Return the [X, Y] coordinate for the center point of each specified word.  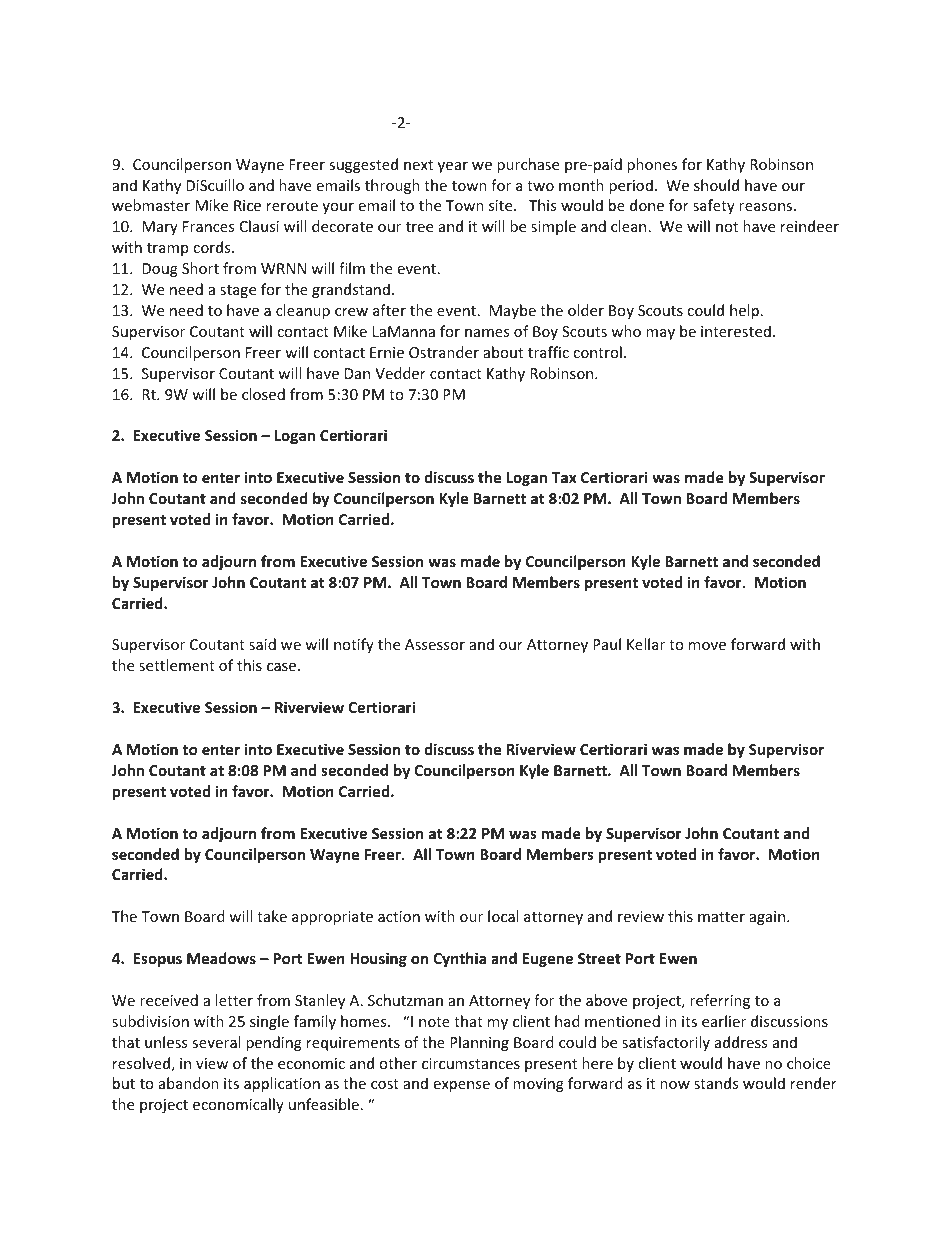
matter [721, 917]
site [502, 205]
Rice [247, 205]
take [272, 916]
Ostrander [444, 352]
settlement [177, 665]
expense [462, 1086]
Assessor [435, 644]
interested [736, 331]
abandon [189, 1083]
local [503, 916]
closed [263, 394]
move [707, 646]
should [716, 185]
